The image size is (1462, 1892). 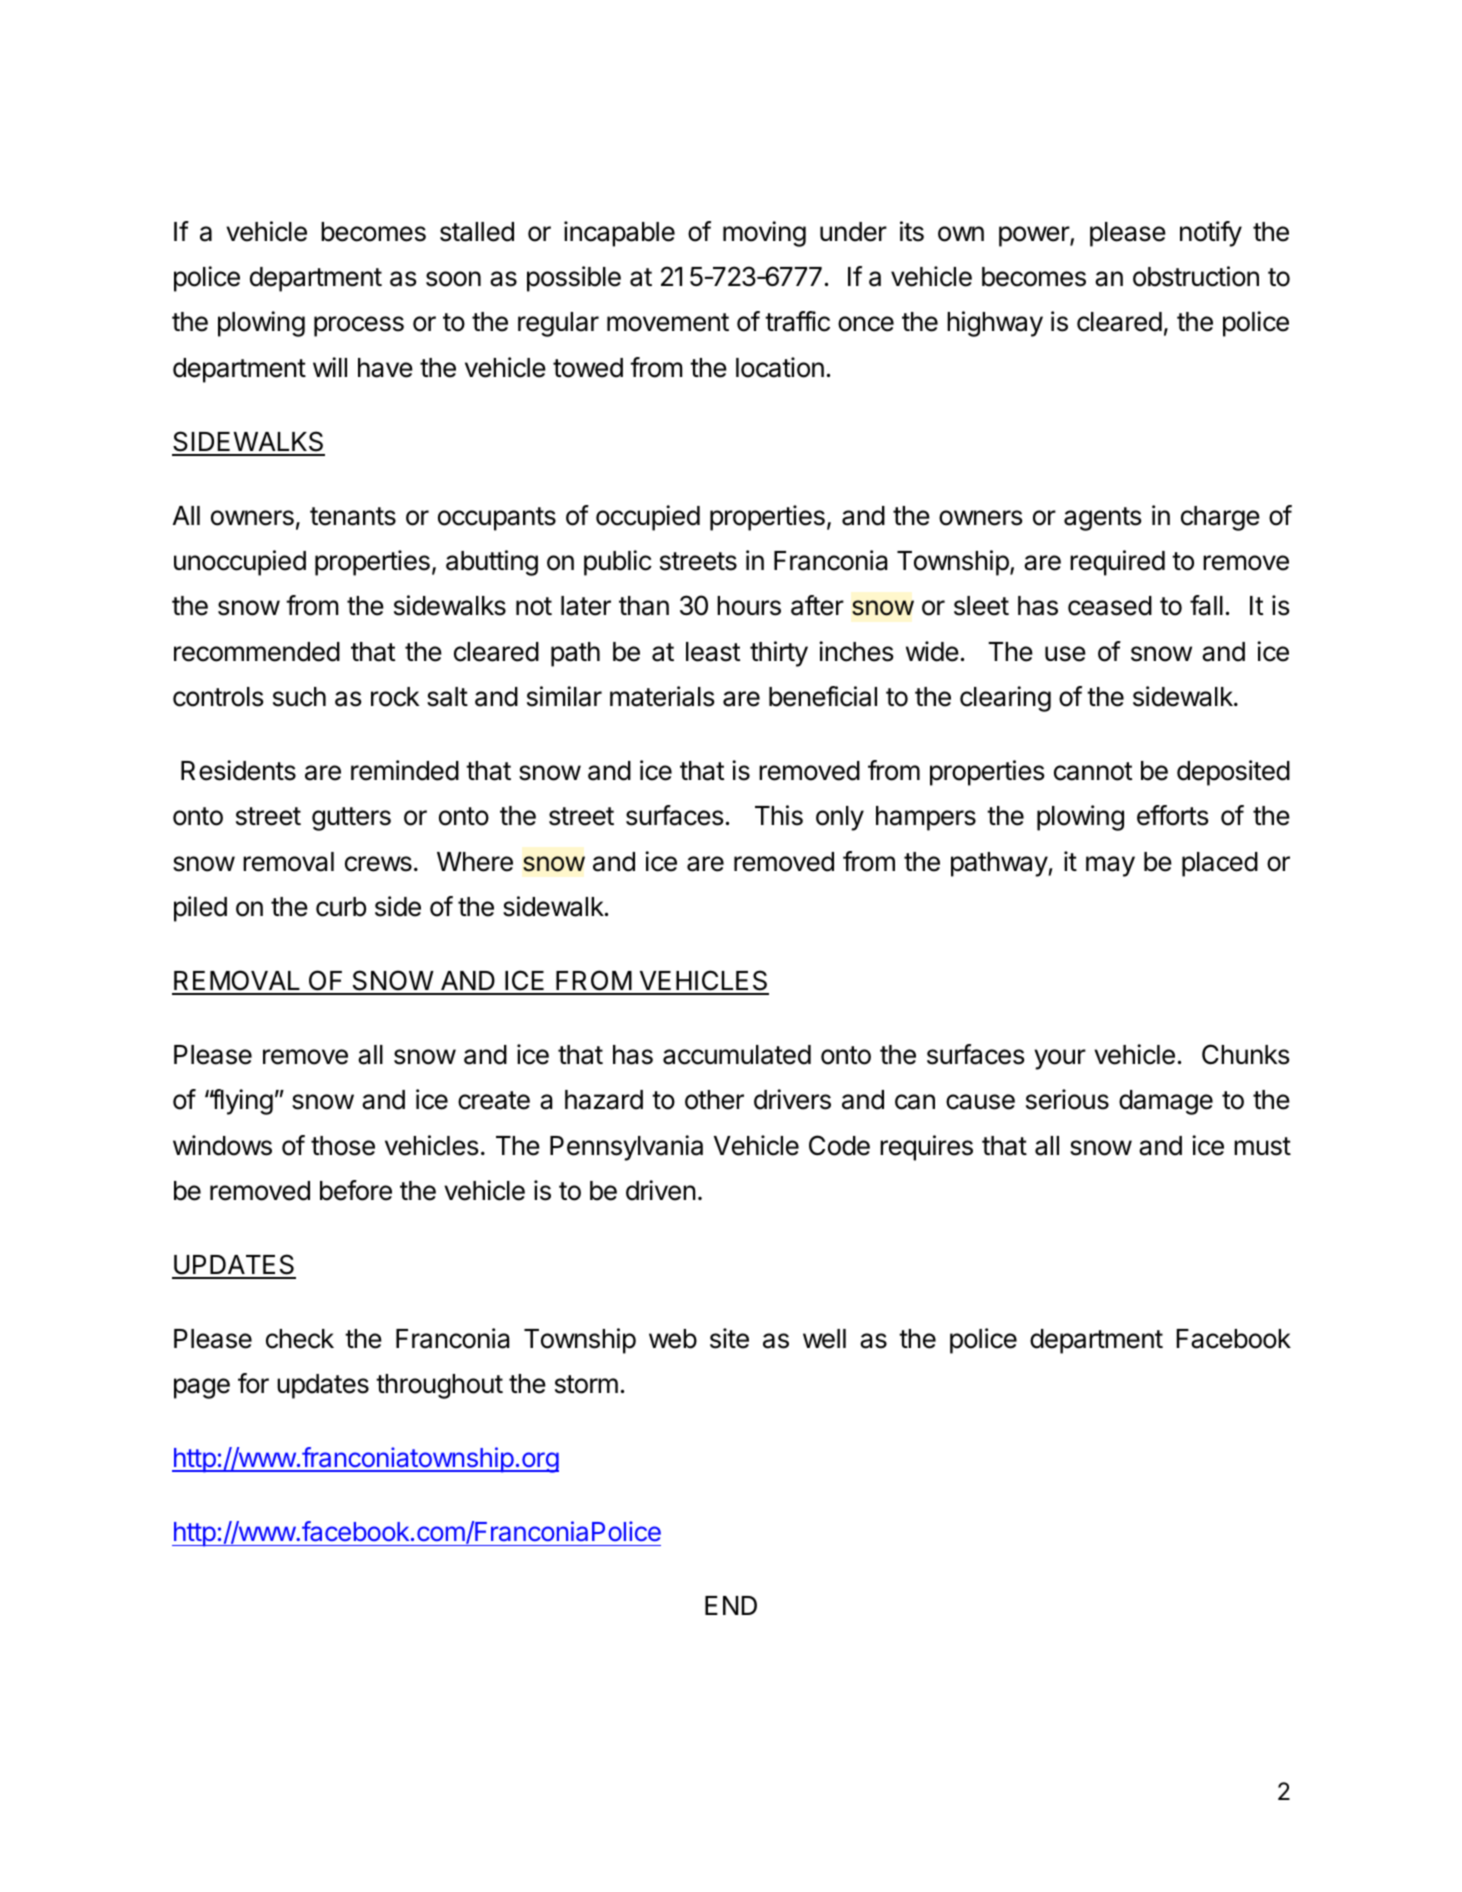 What do you see at coordinates (749, 606) in the screenshot?
I see `hours` at bounding box center [749, 606].
